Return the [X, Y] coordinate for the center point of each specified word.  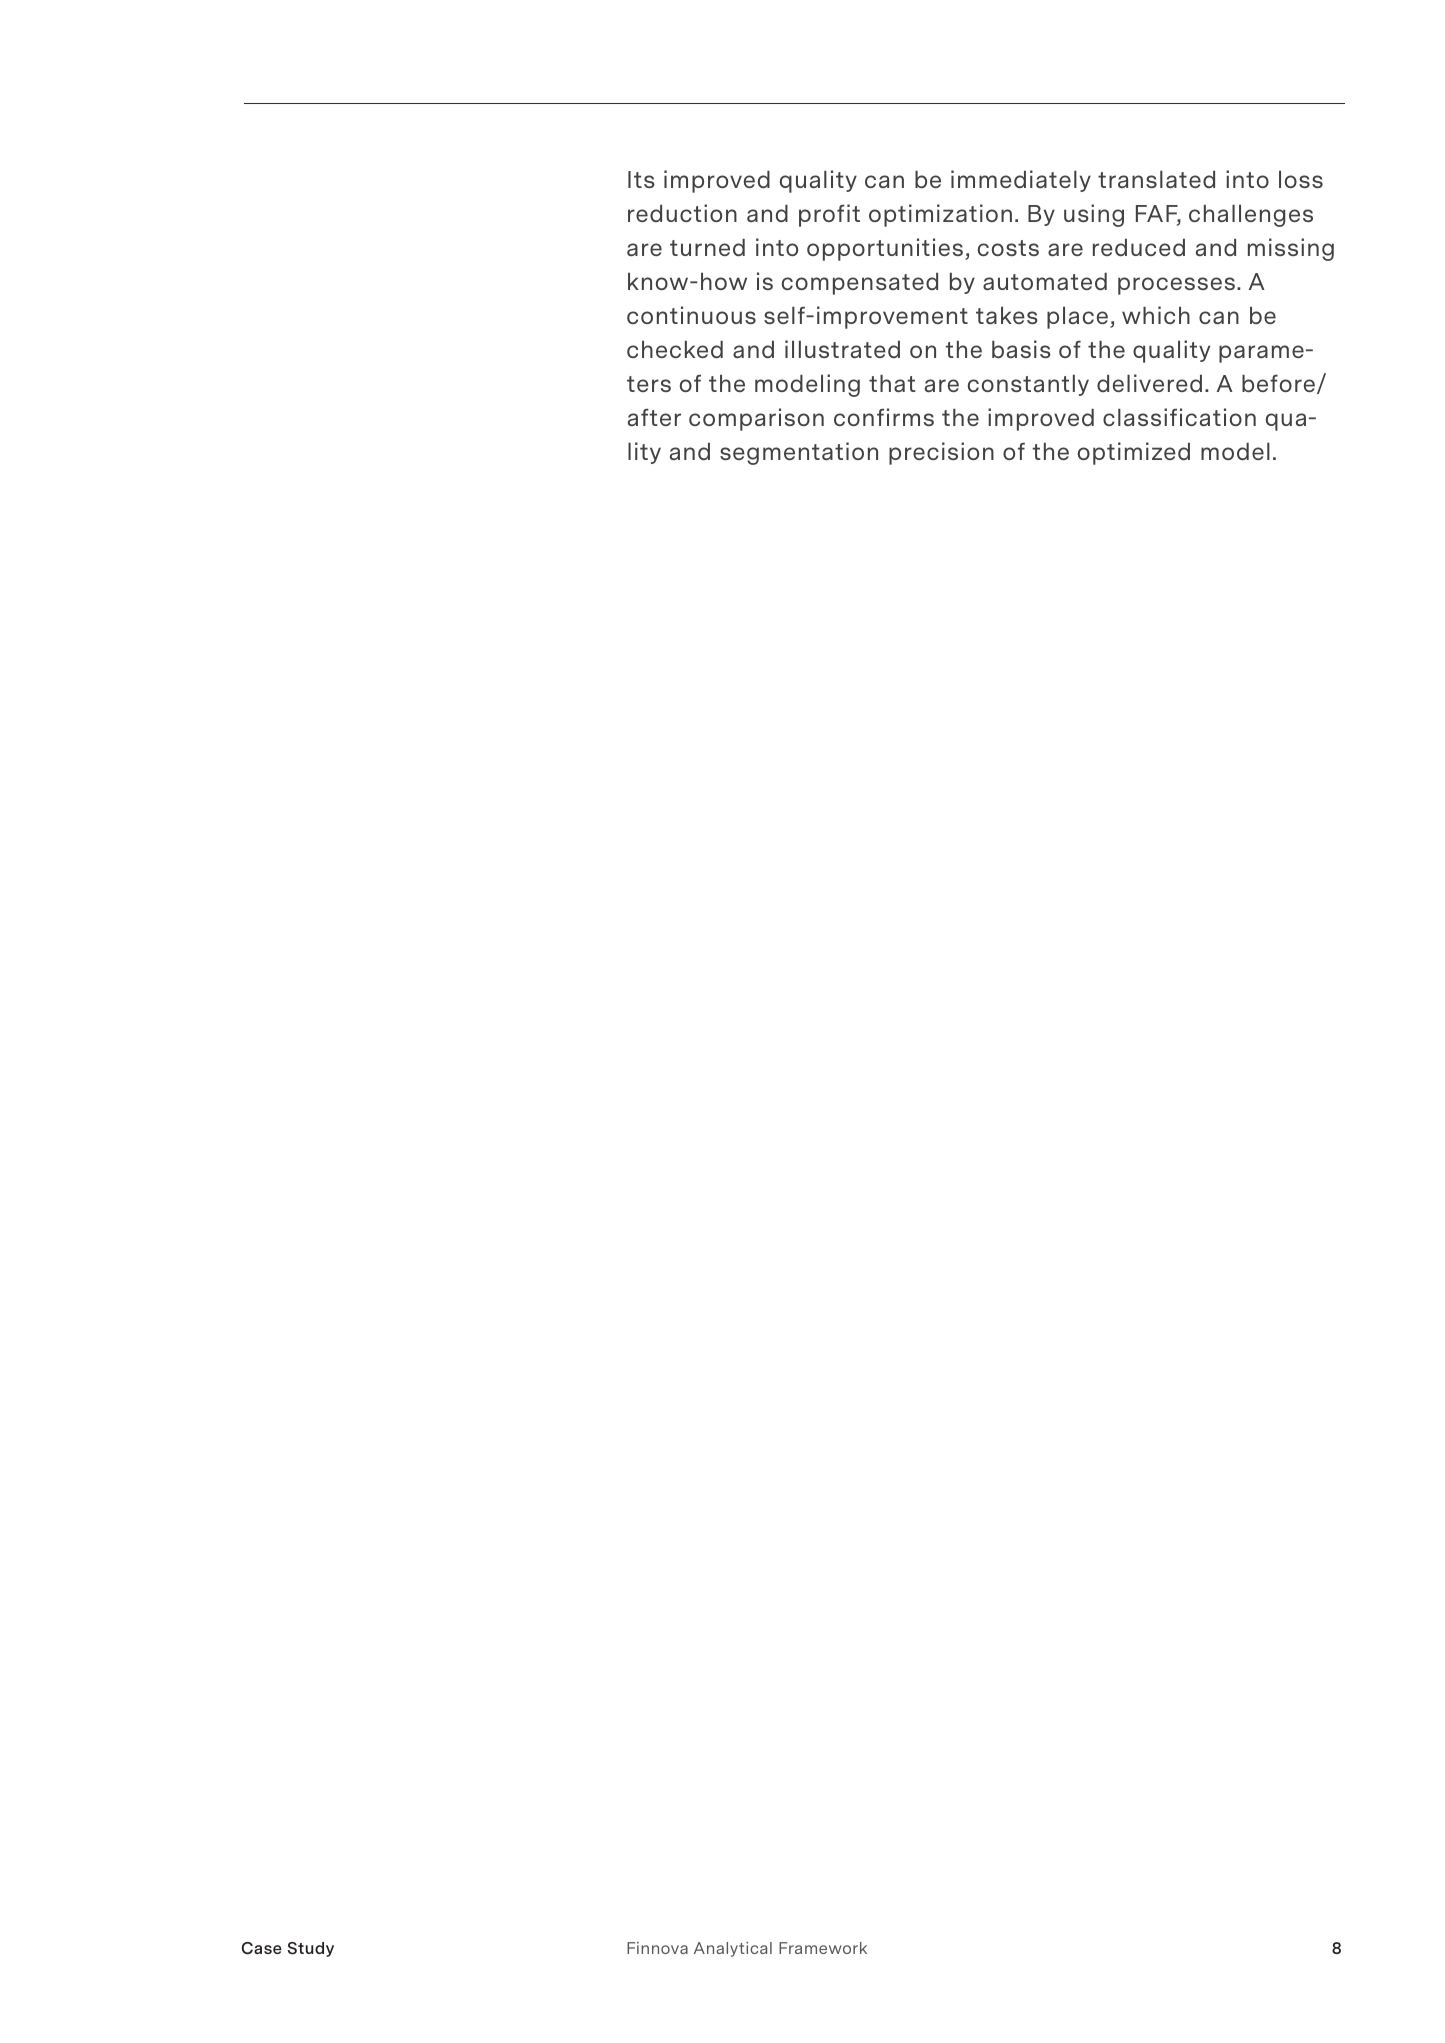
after [654, 417]
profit [829, 215]
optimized [1134, 453]
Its [641, 179]
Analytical [733, 1949]
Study [310, 1949]
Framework [823, 1948]
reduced [1139, 247]
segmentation [799, 453]
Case [262, 1948]
